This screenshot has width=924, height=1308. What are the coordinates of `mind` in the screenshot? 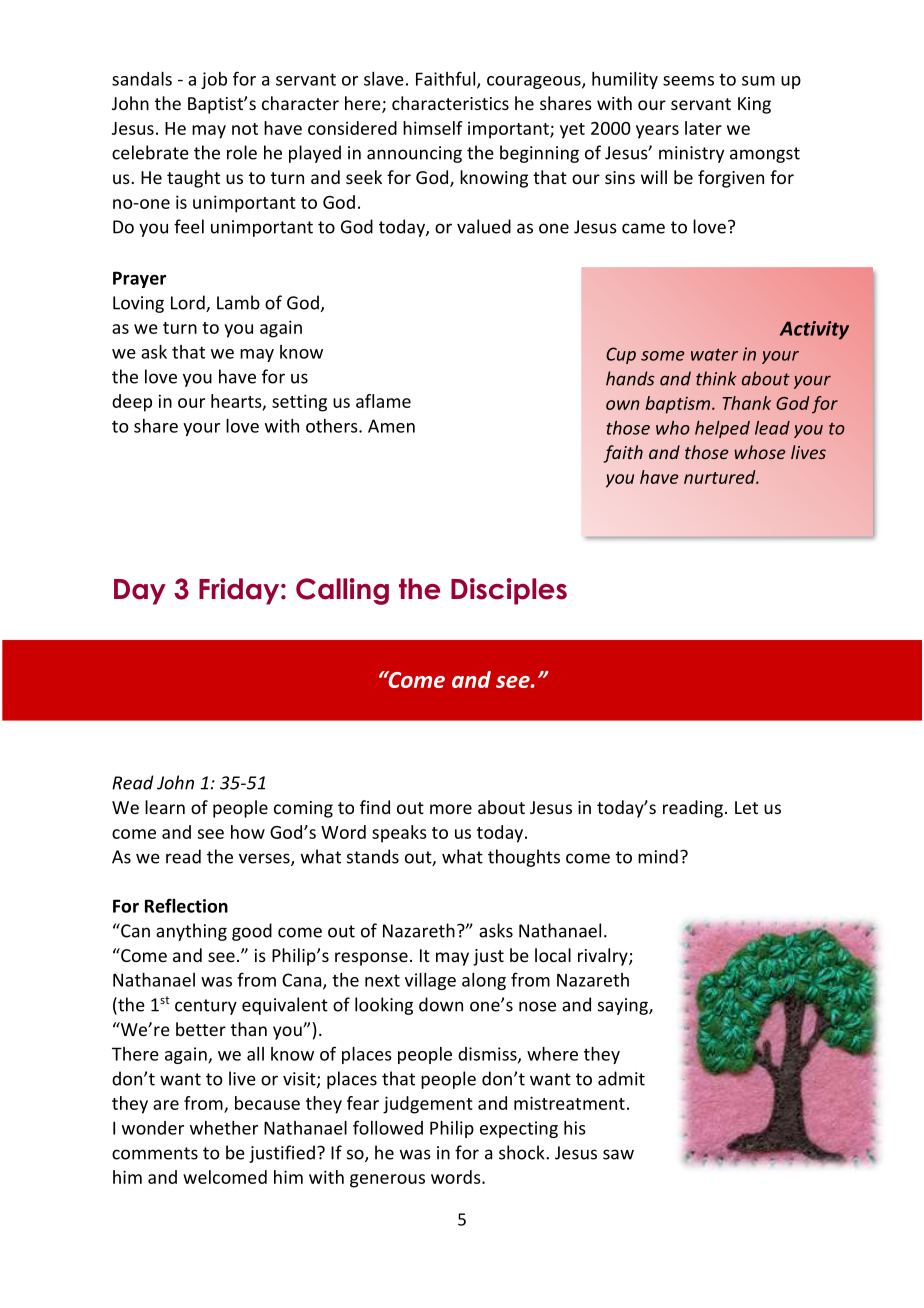 It's located at (658, 856).
